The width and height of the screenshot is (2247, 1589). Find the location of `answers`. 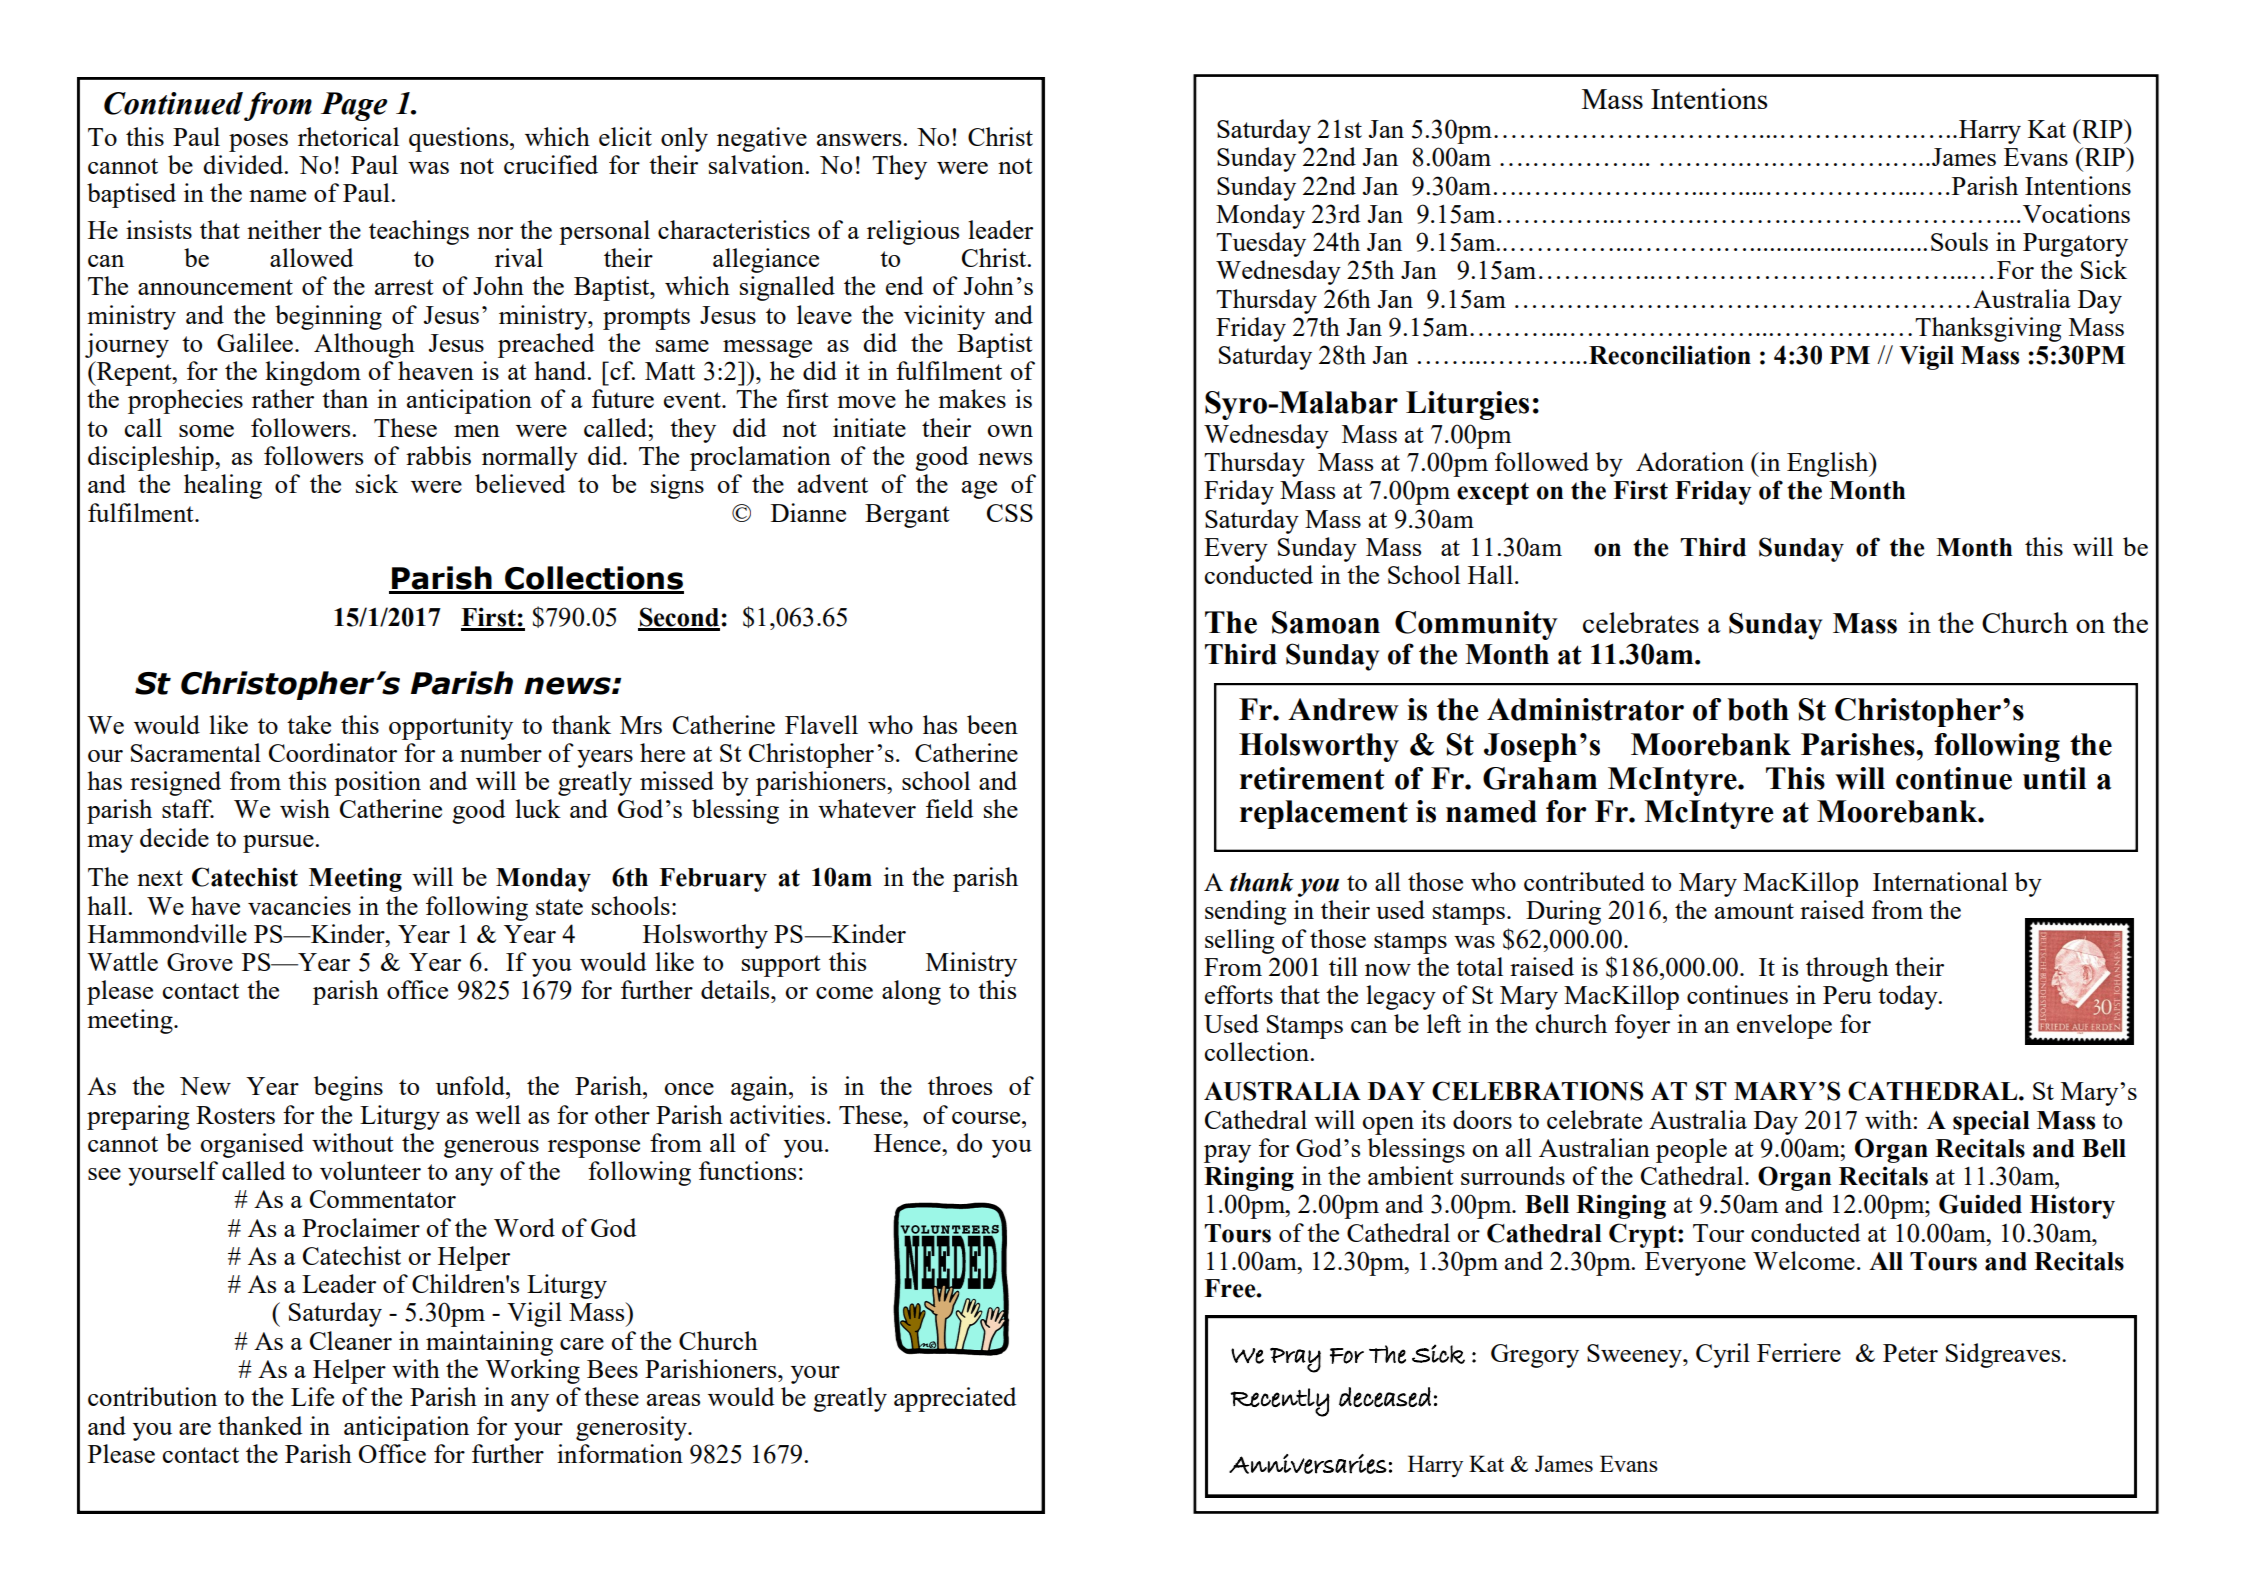

answers is located at coordinates (860, 140).
